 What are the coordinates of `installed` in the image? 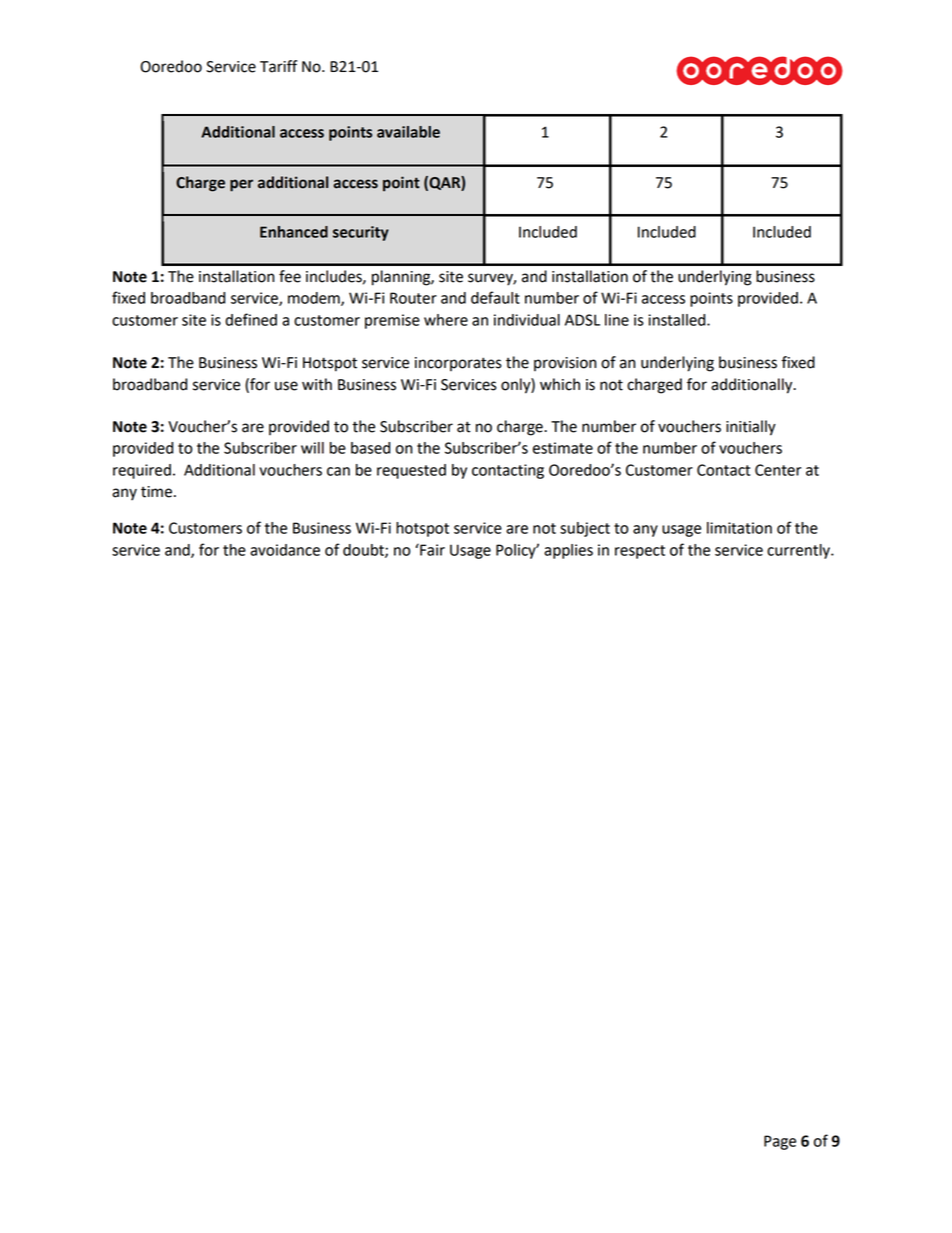 It's located at (678, 320).
